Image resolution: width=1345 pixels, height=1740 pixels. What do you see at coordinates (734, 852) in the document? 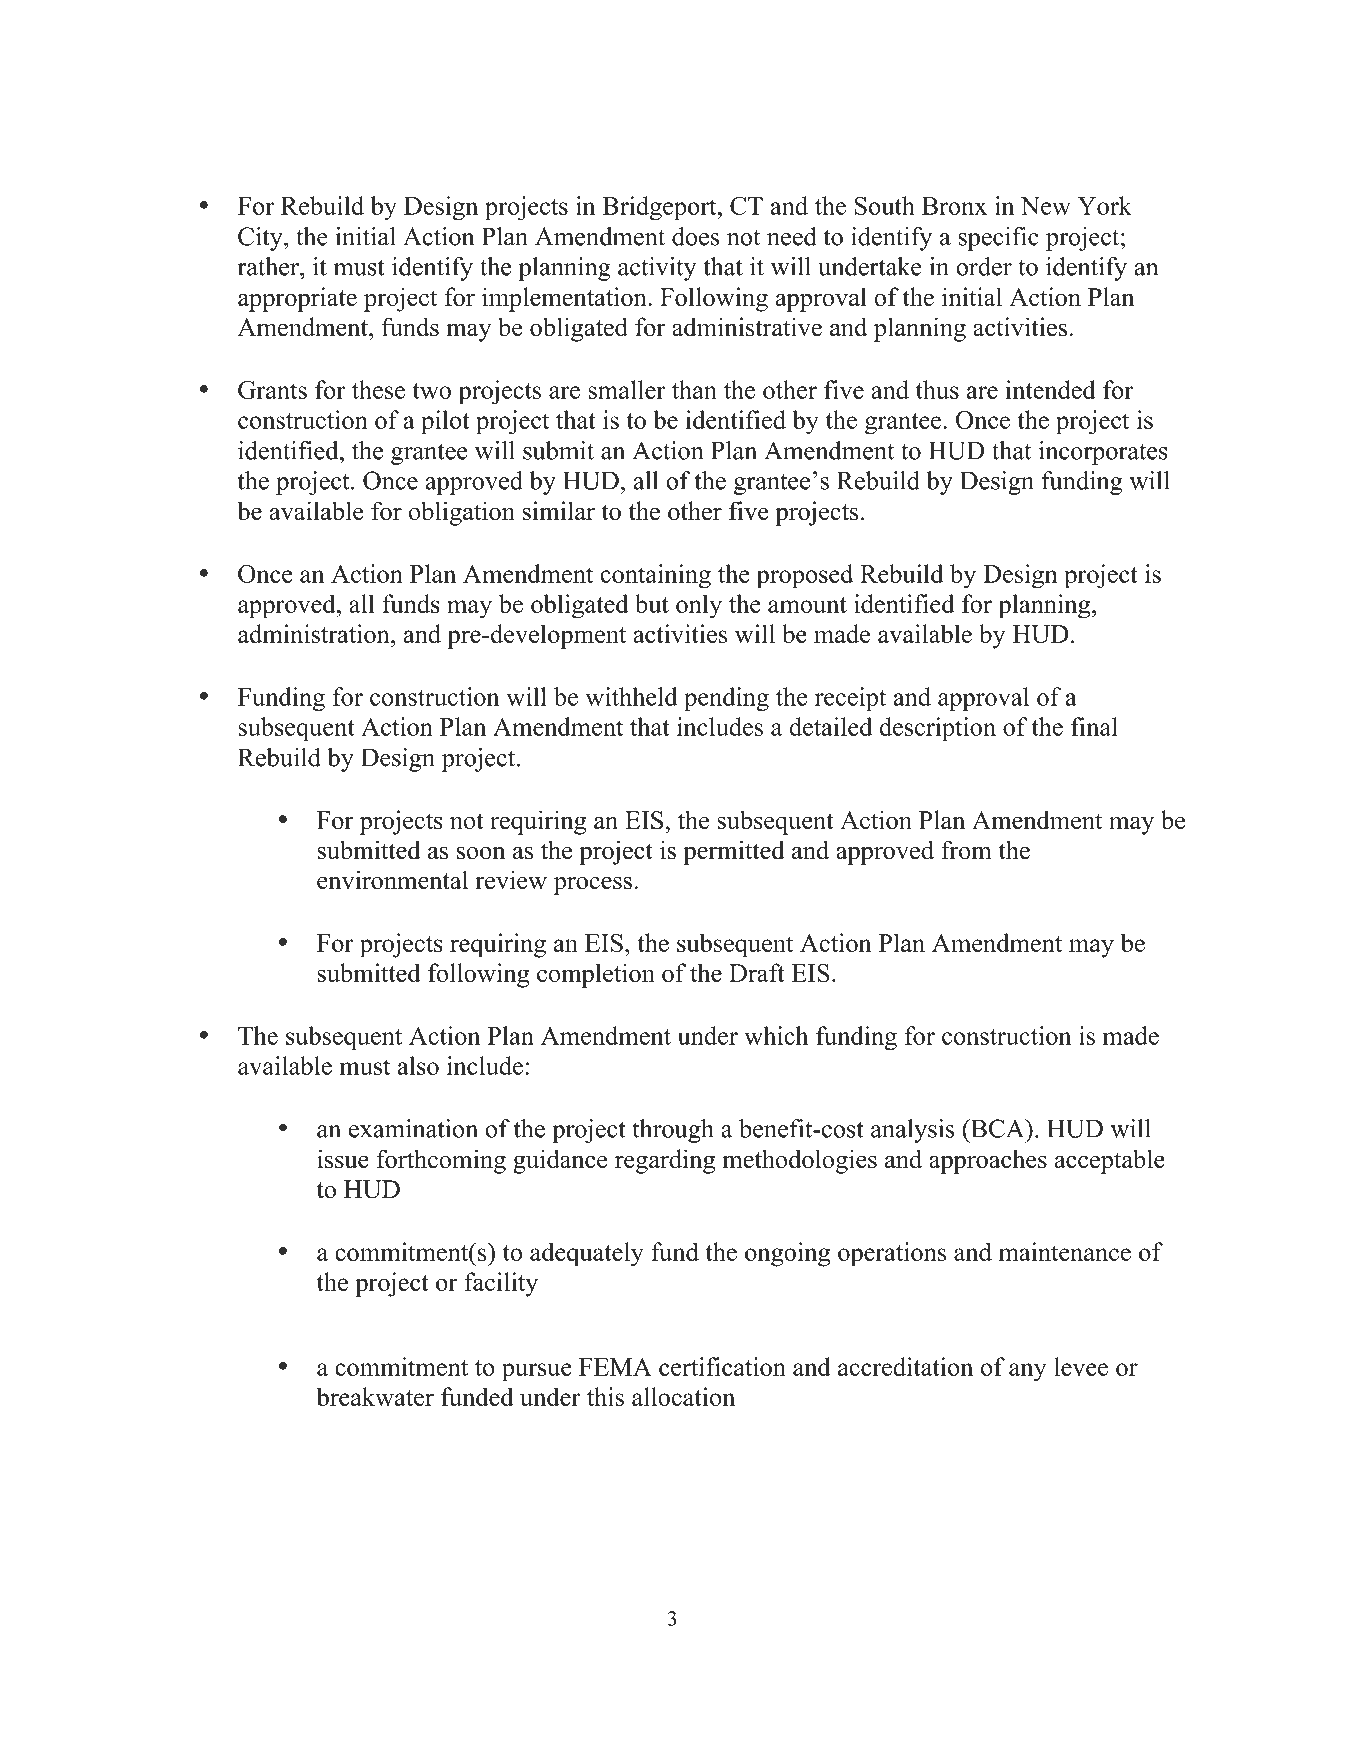
I see `permitted` at bounding box center [734, 852].
